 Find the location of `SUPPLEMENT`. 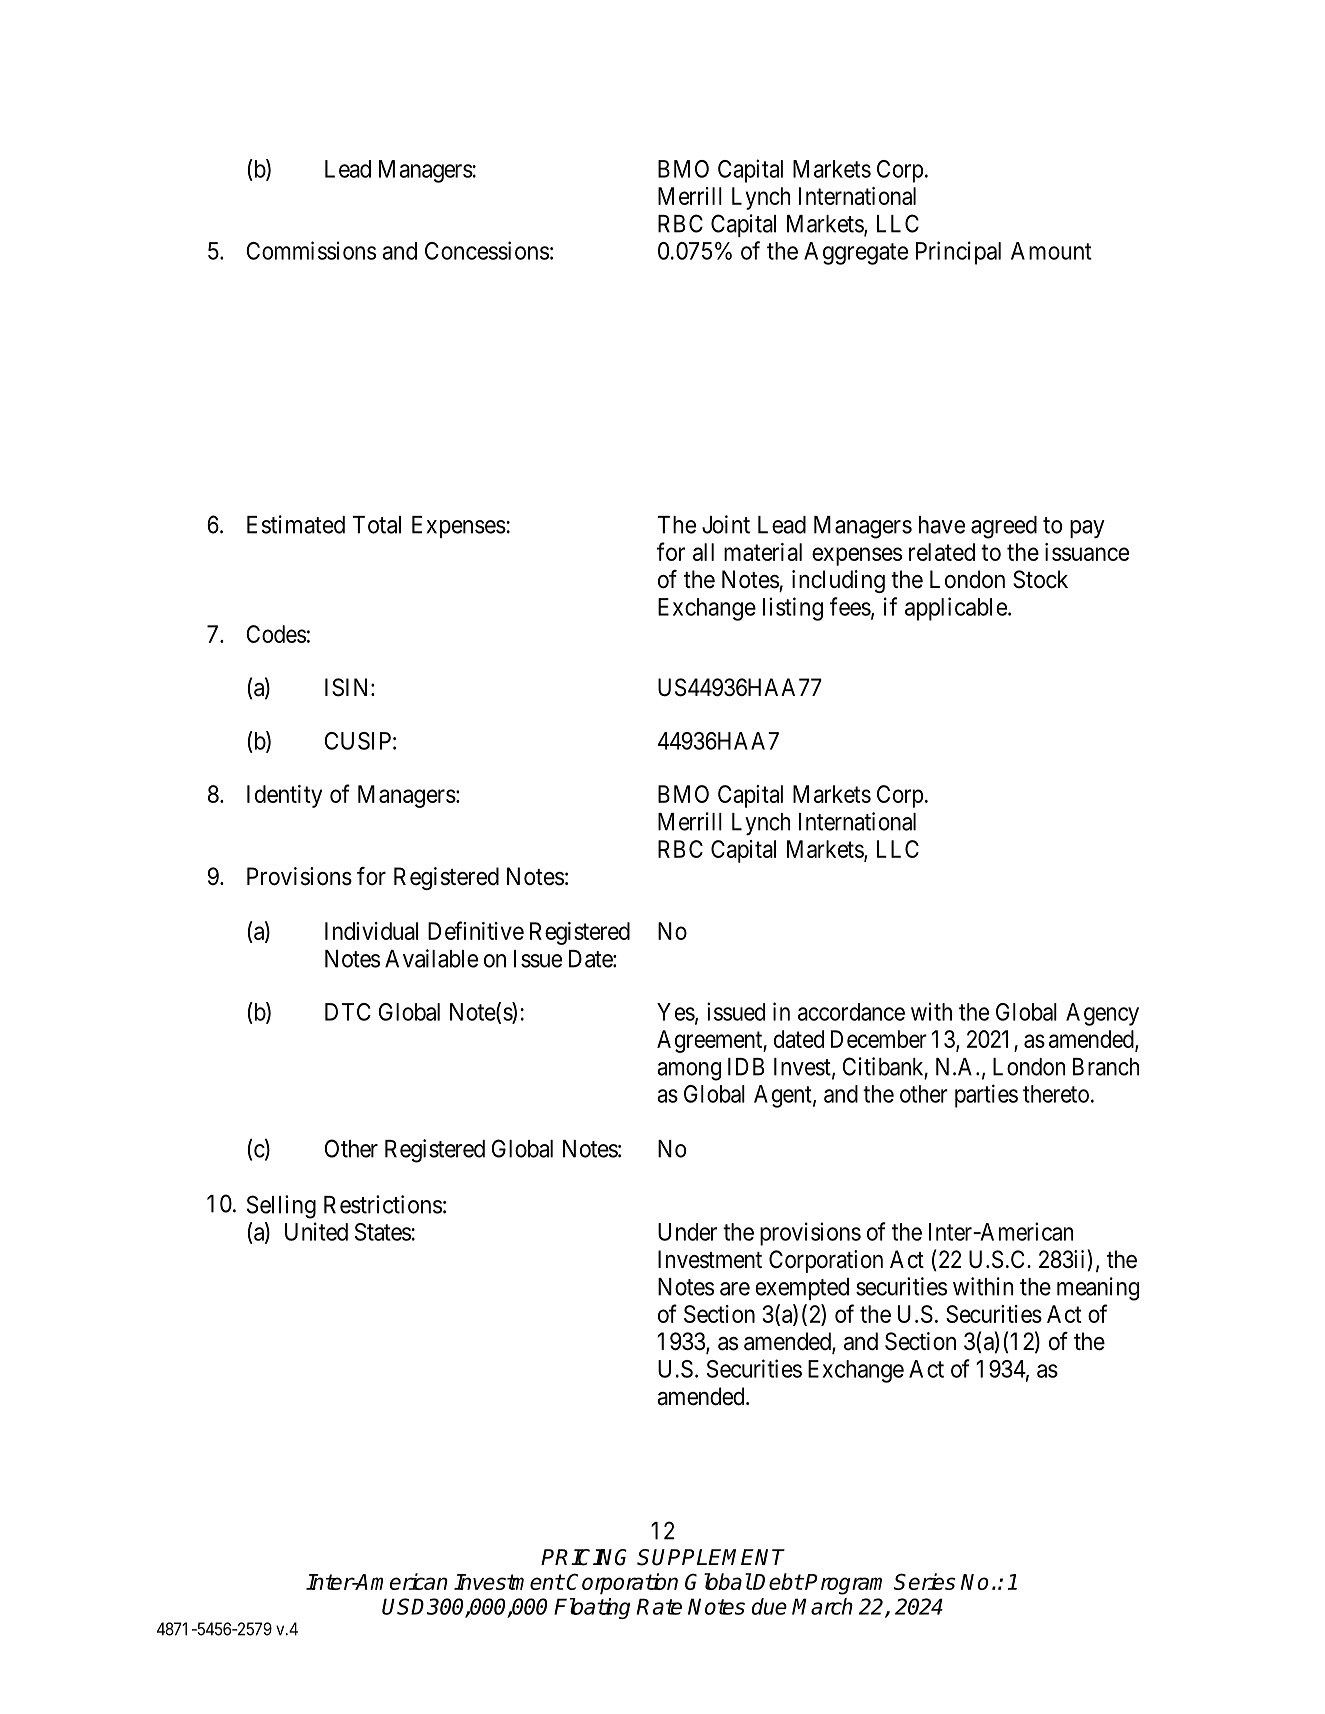

SUPPLEMENT is located at coordinates (711, 1557).
